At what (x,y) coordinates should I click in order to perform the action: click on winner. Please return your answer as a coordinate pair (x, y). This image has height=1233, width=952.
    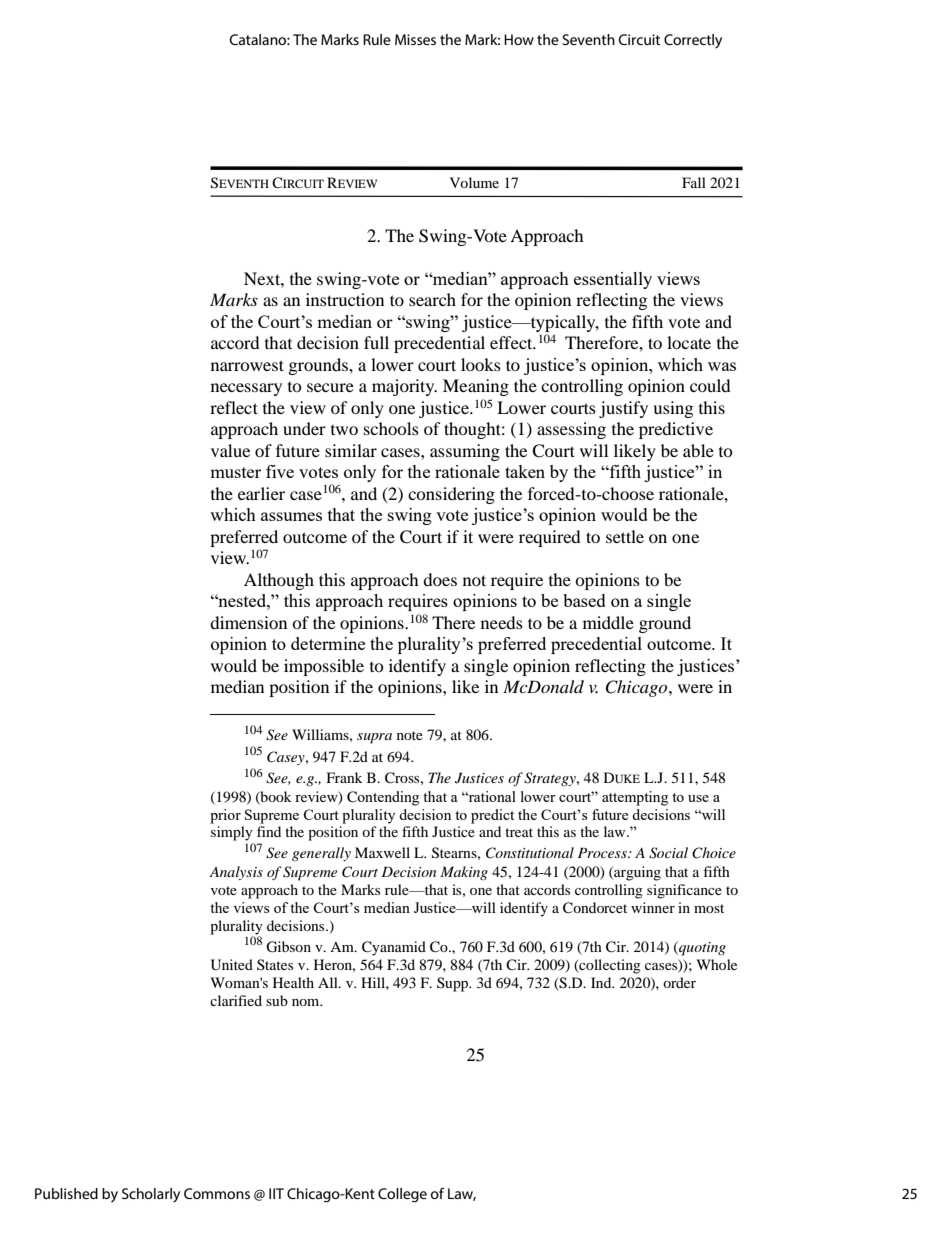
    Looking at the image, I should click on (653, 907).
